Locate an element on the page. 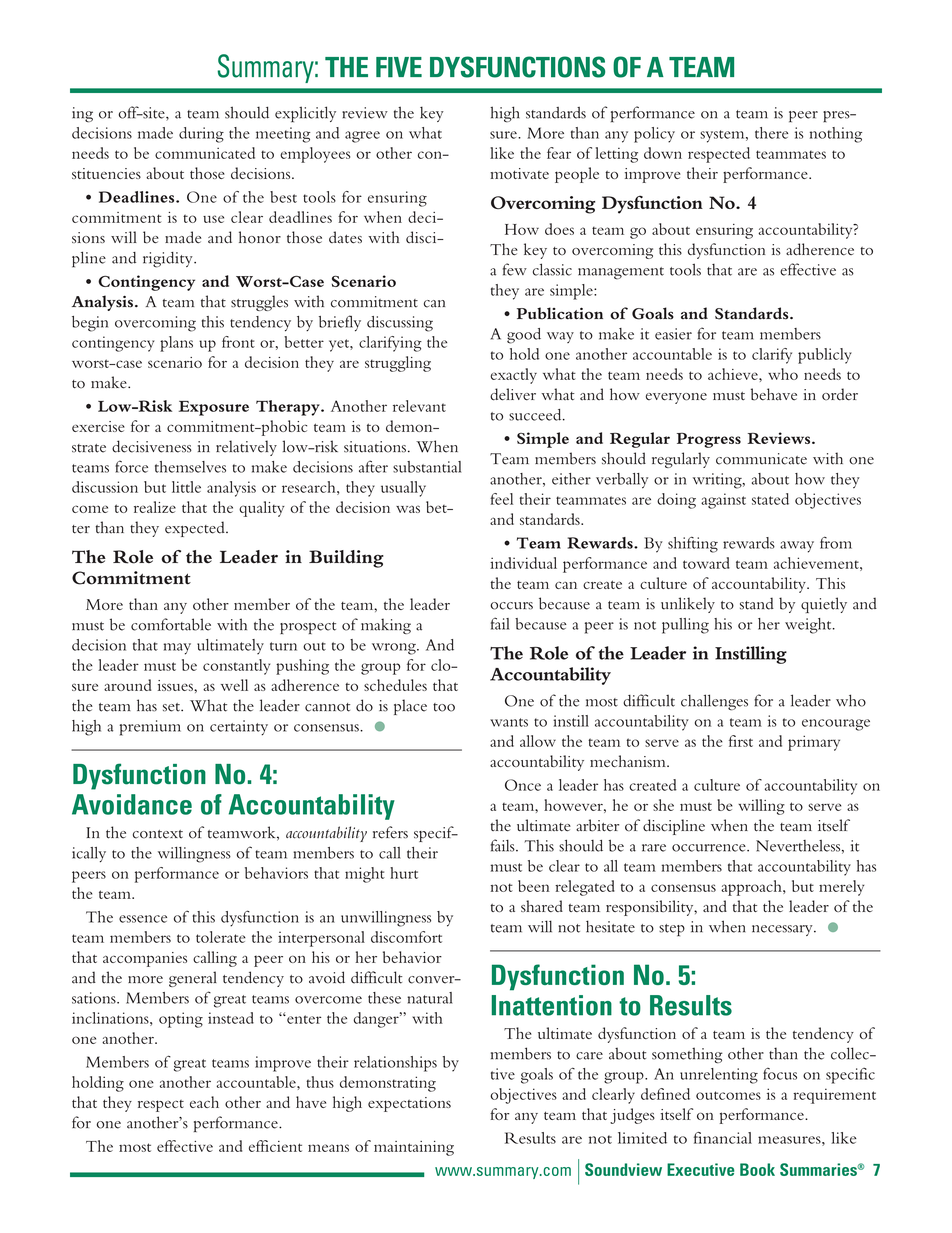 This document has height=1233, width=952. there is located at coordinates (771, 133).
